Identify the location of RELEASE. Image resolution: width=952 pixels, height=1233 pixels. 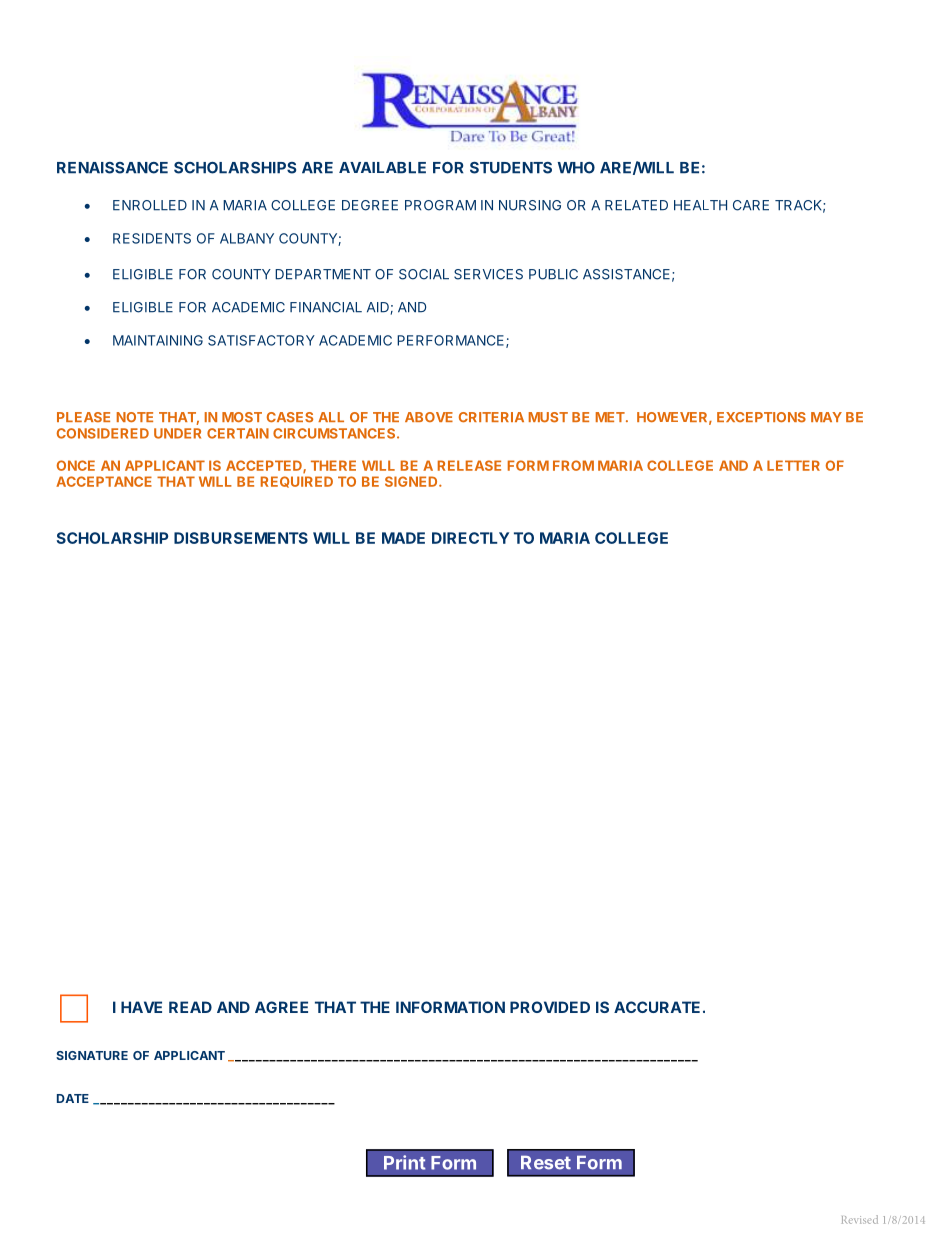
(469, 465).
